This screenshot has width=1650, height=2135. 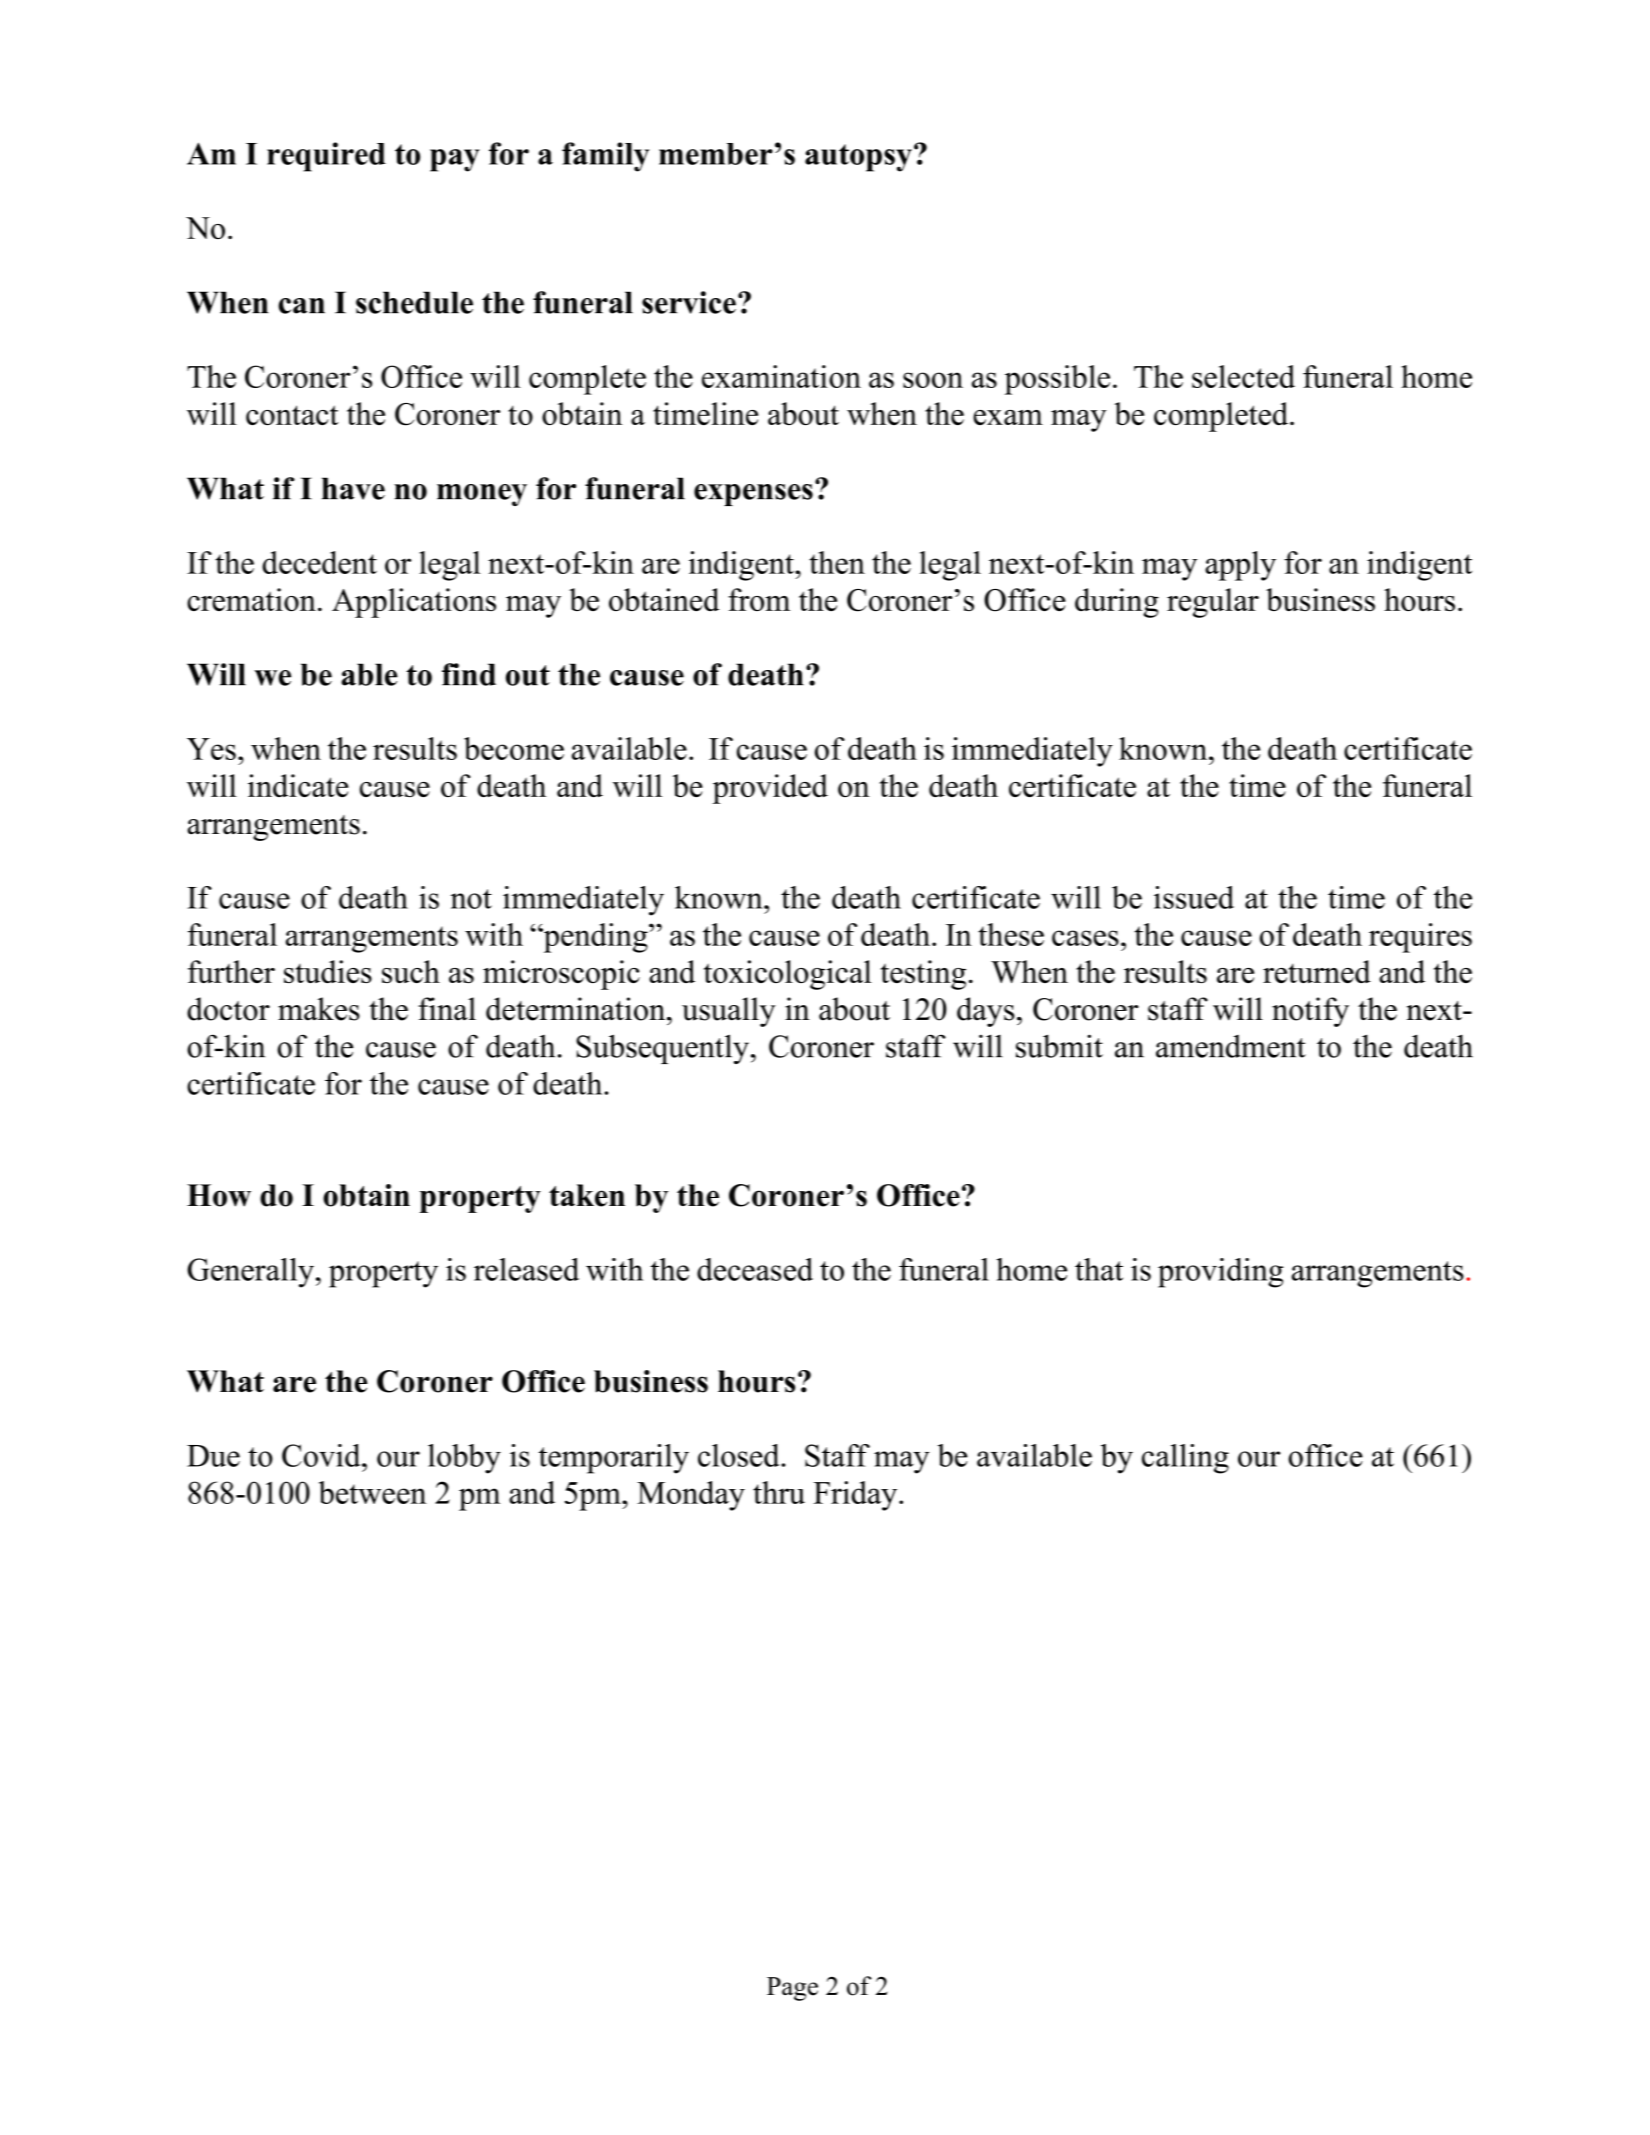 I want to click on makes, so click(x=319, y=1009).
